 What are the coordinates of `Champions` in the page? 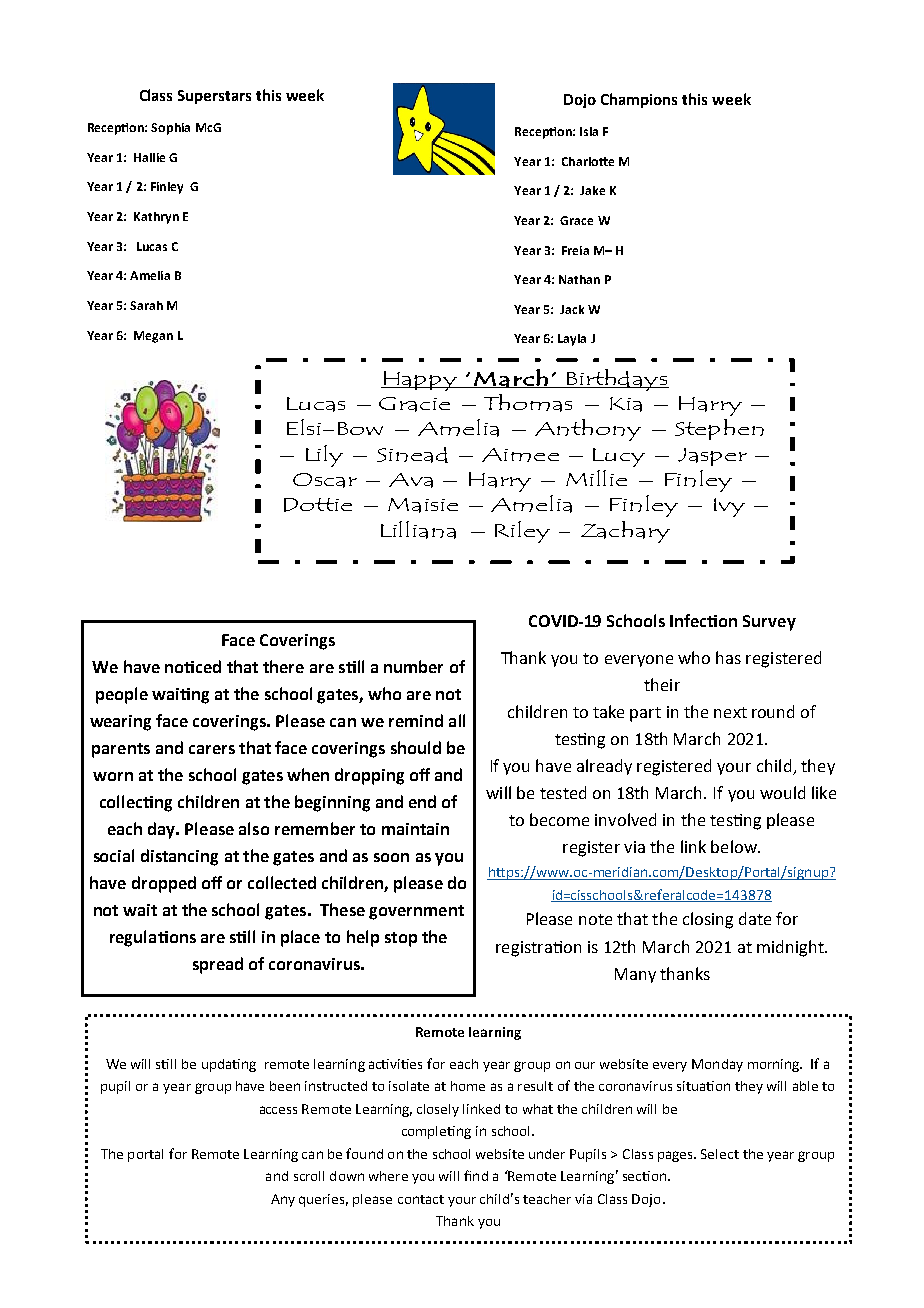 It's located at (639, 100).
